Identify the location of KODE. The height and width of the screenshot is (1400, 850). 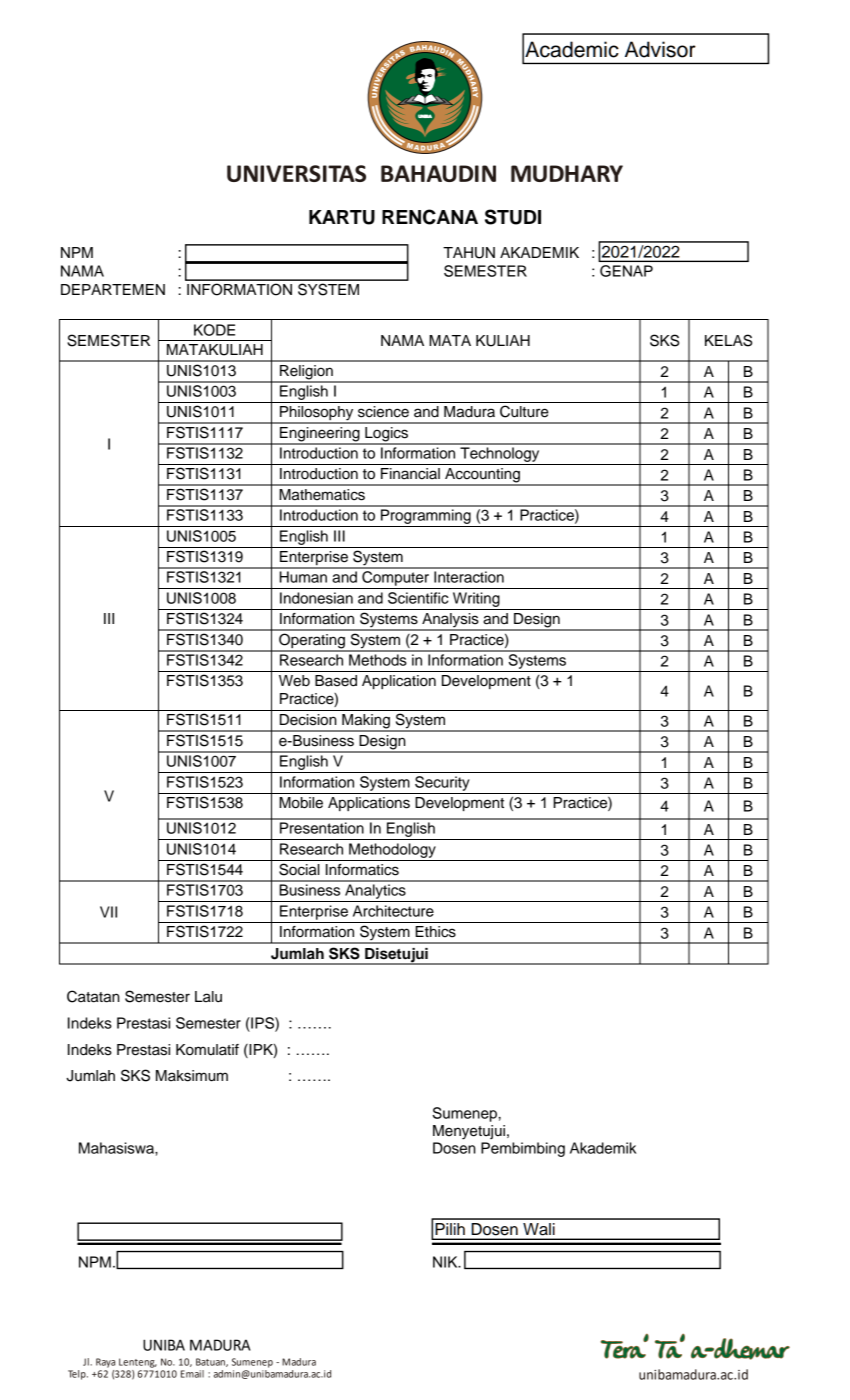
(214, 330).
